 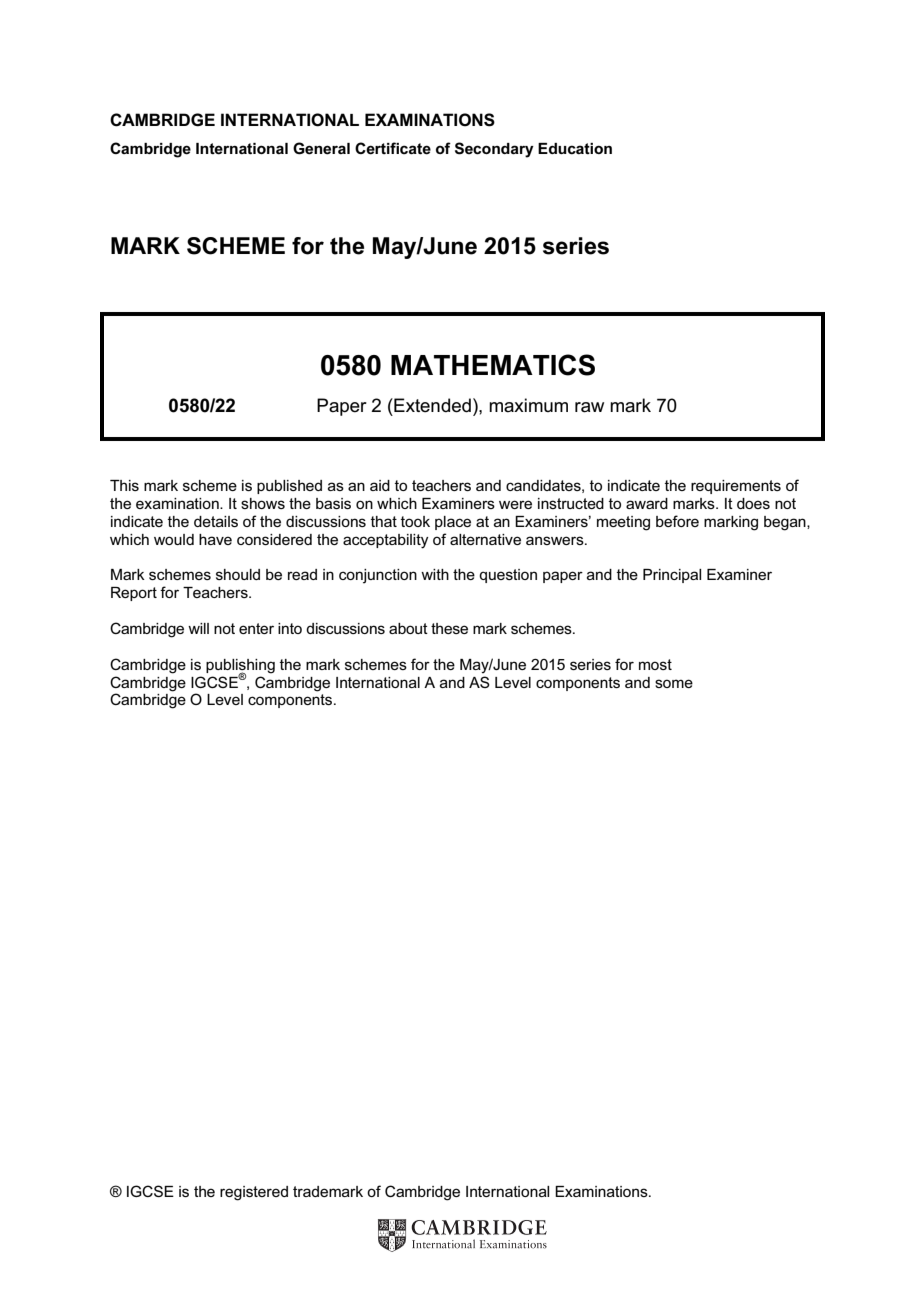 I want to click on about, so click(x=408, y=628).
